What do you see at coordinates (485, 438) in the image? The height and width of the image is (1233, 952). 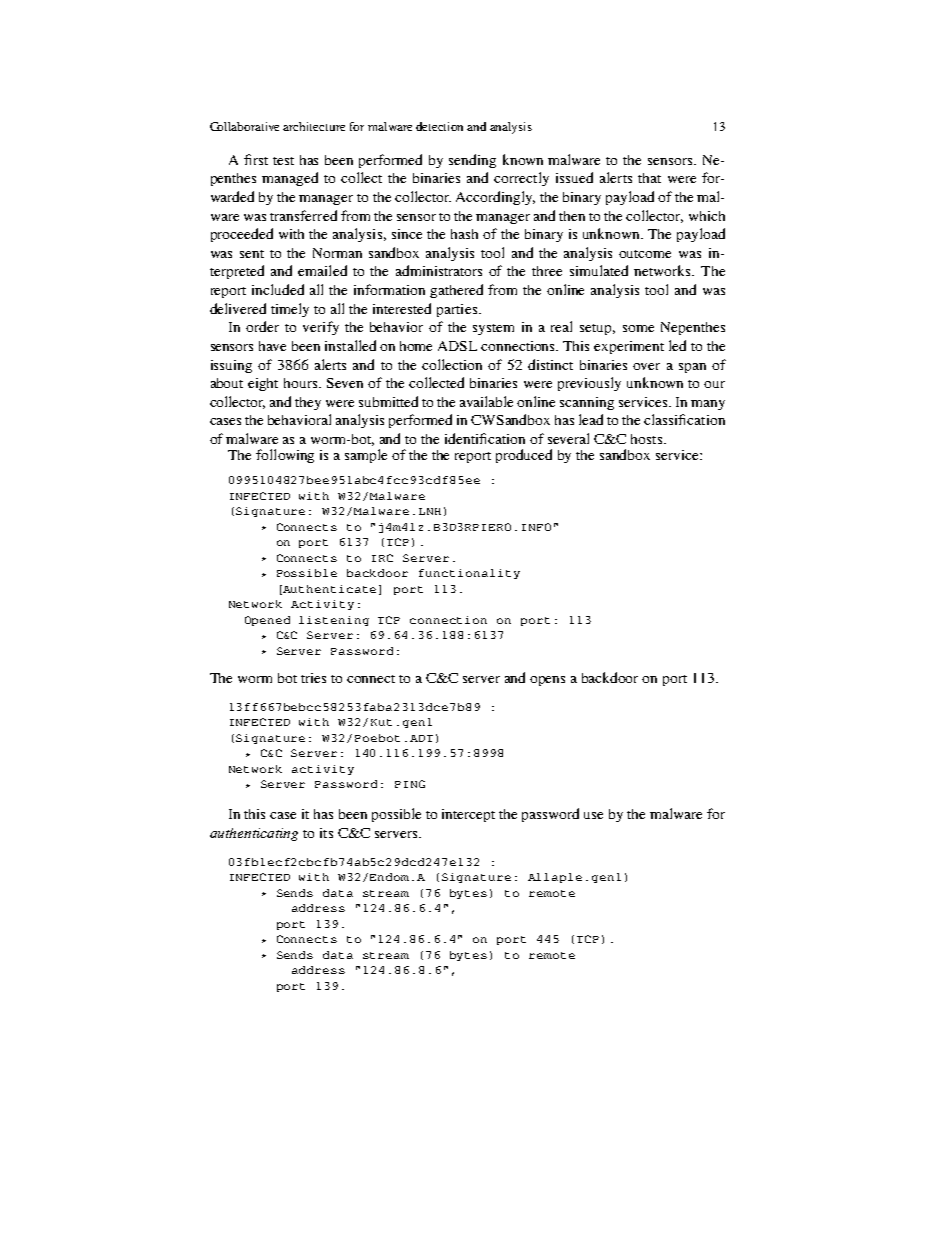 I see `identification` at bounding box center [485, 438].
